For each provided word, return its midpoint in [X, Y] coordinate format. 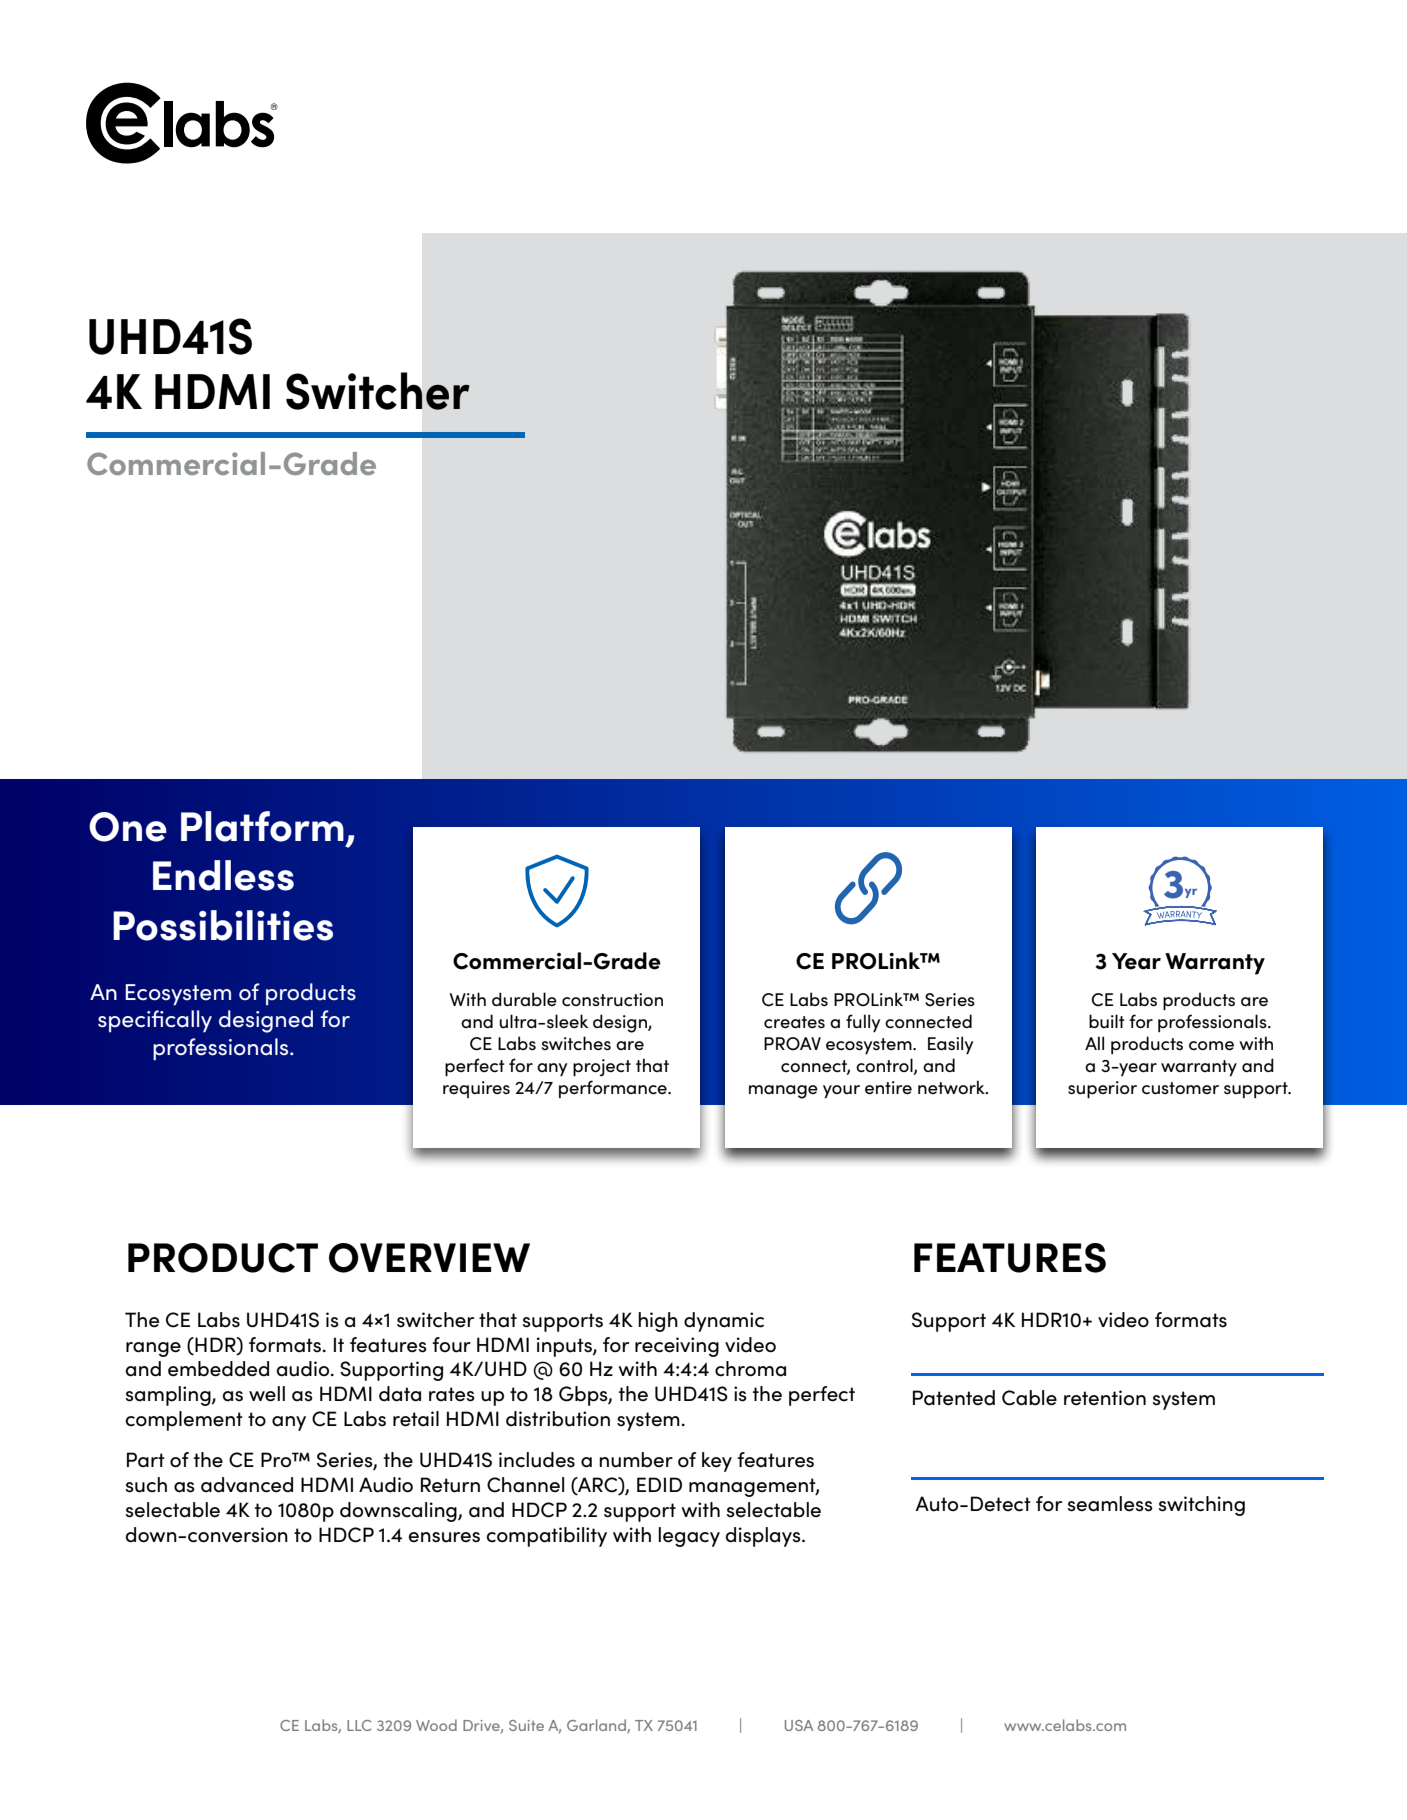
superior [1102, 1089]
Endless [223, 875]
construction [612, 1000]
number [636, 1460]
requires [476, 1089]
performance [614, 1089]
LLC [359, 1725]
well [267, 1394]
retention [1105, 1398]
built [1107, 1021]
